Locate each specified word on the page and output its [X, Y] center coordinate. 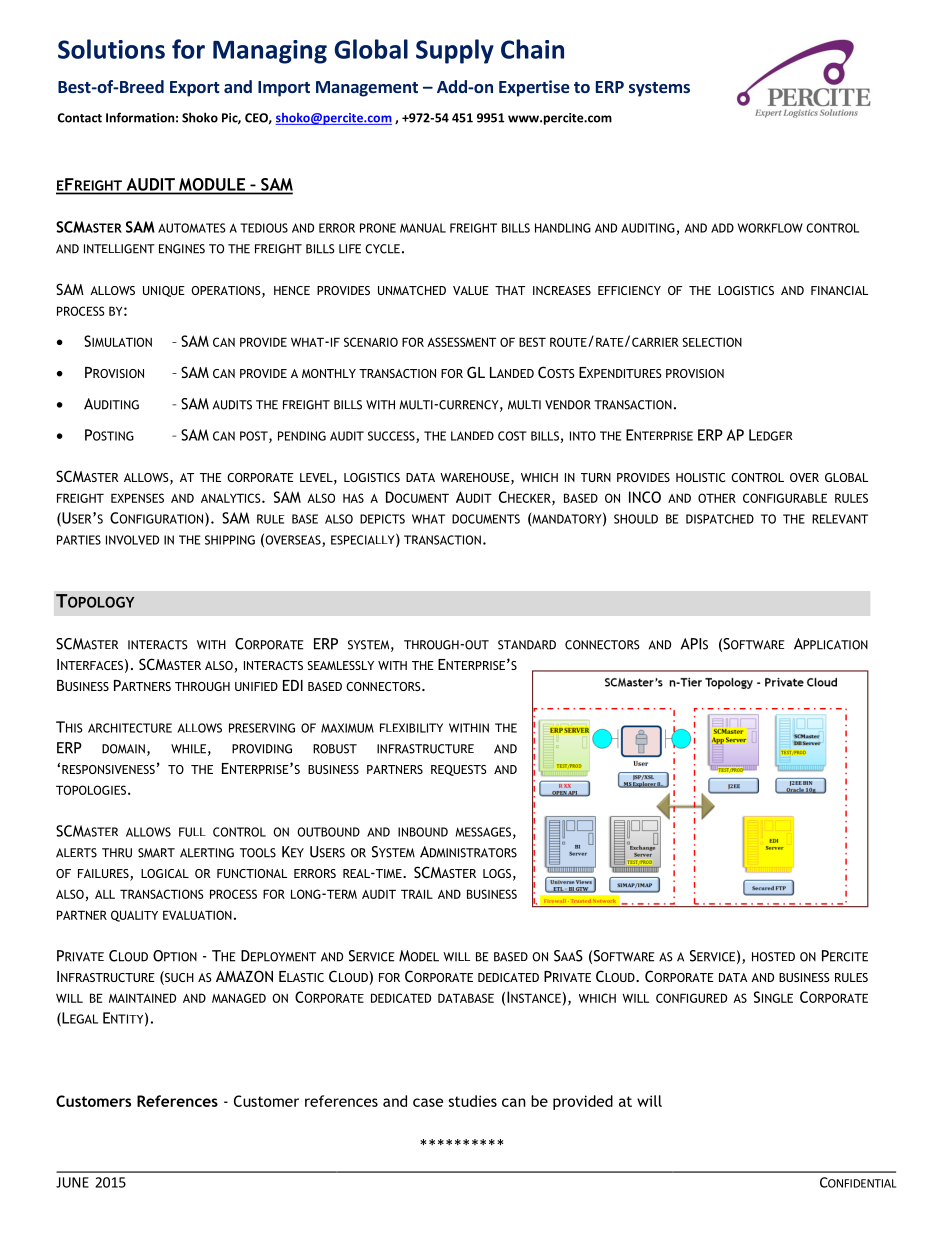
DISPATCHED [720, 519]
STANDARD [527, 645]
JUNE [72, 1182]
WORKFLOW [770, 228]
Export [195, 89]
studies [473, 1101]
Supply [455, 51]
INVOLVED [132, 540]
